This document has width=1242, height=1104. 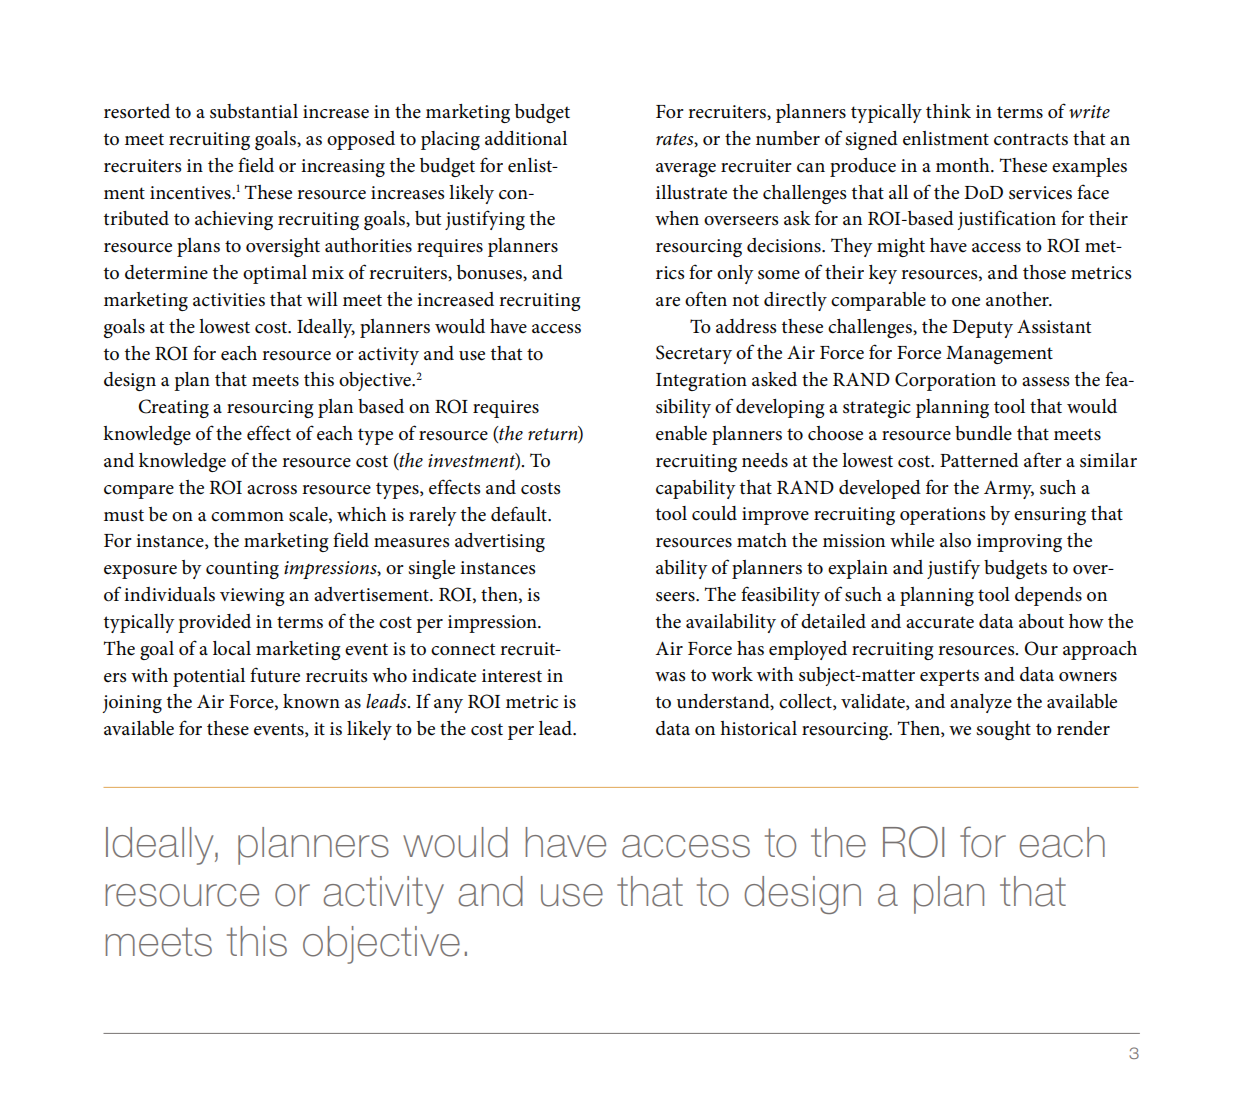 What do you see at coordinates (1031, 139) in the document?
I see `contracts` at bounding box center [1031, 139].
